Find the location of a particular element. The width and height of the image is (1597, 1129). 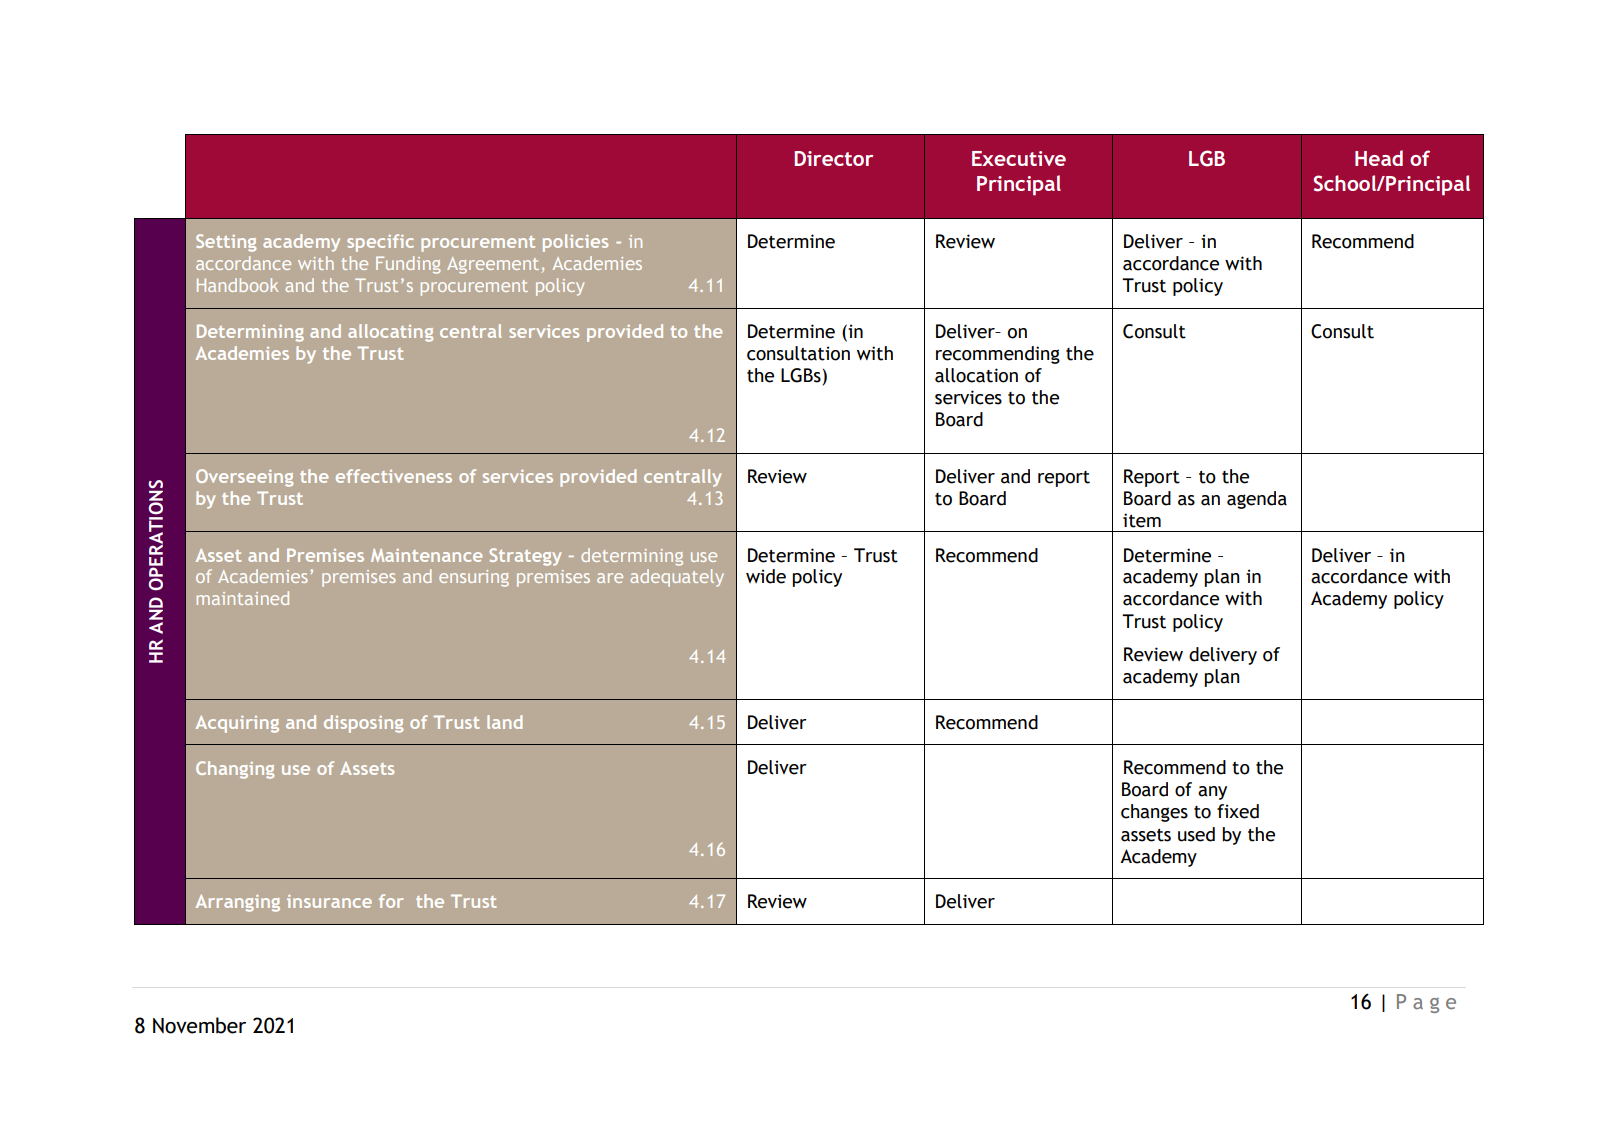

specific is located at coordinates (380, 243).
